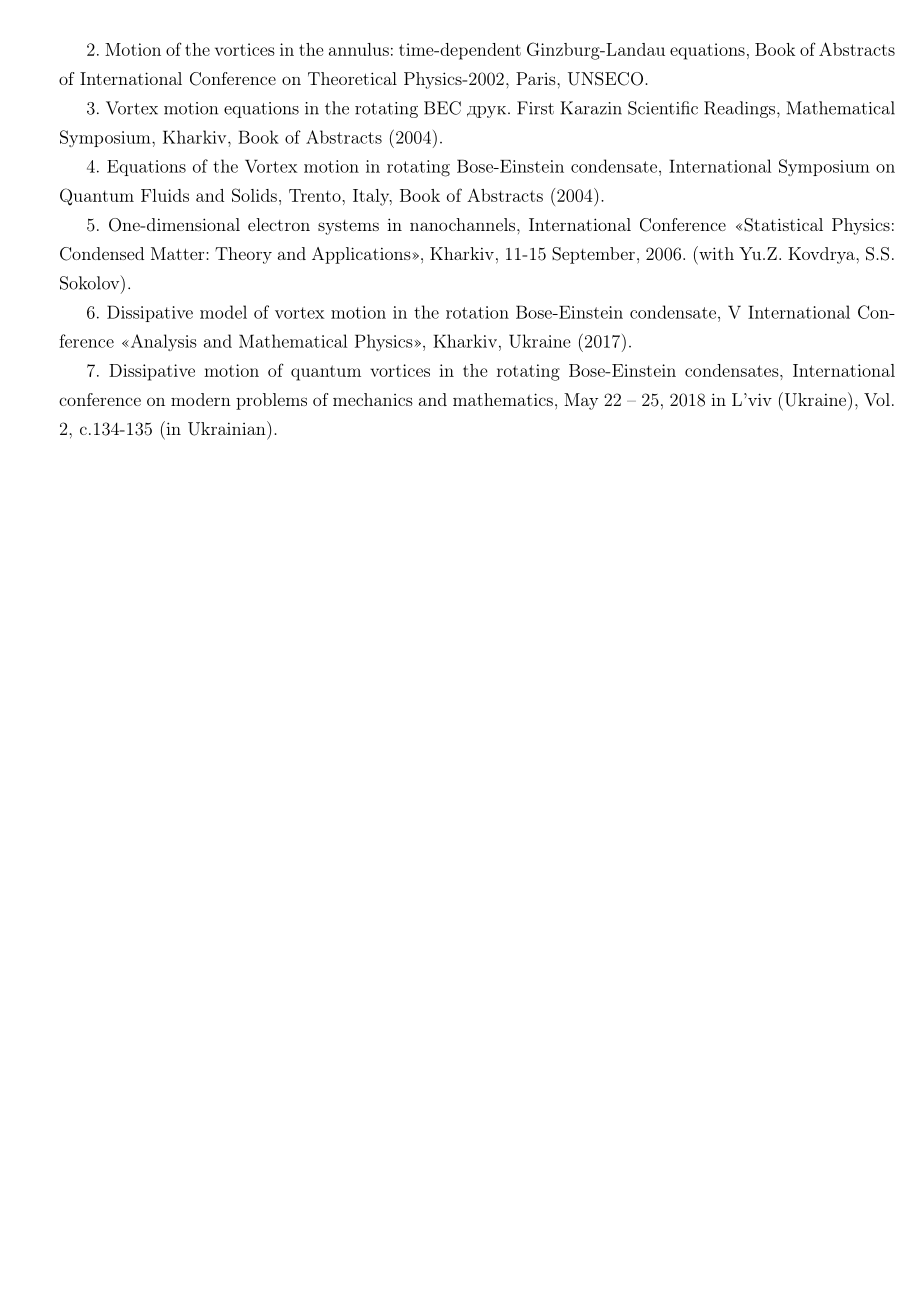 Image resolution: width=924 pixels, height=1308 pixels. Describe the element at coordinates (503, 399) in the document. I see `mathematics` at that location.
